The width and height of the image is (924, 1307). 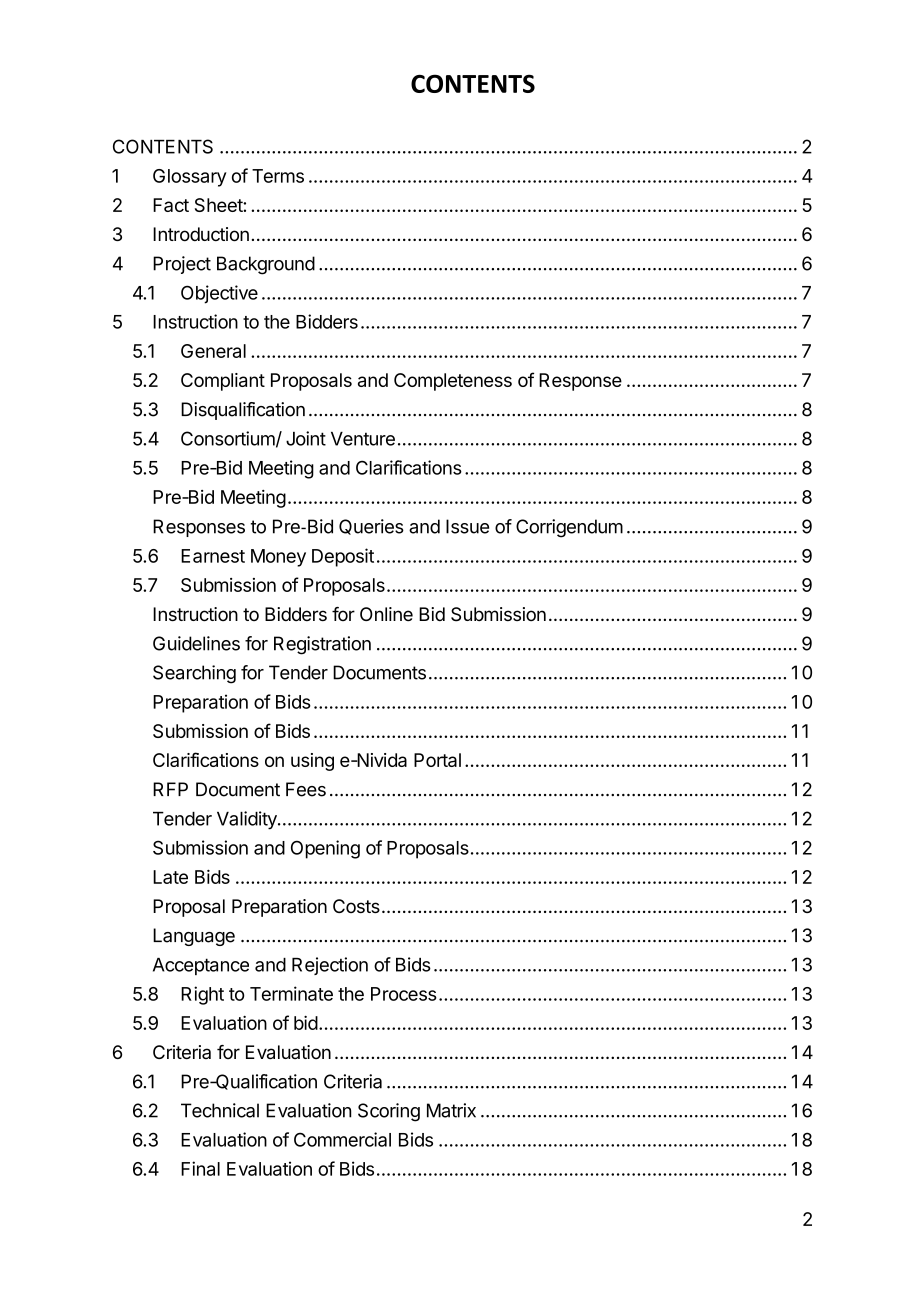 What do you see at coordinates (306, 438) in the image?
I see `Joint` at bounding box center [306, 438].
